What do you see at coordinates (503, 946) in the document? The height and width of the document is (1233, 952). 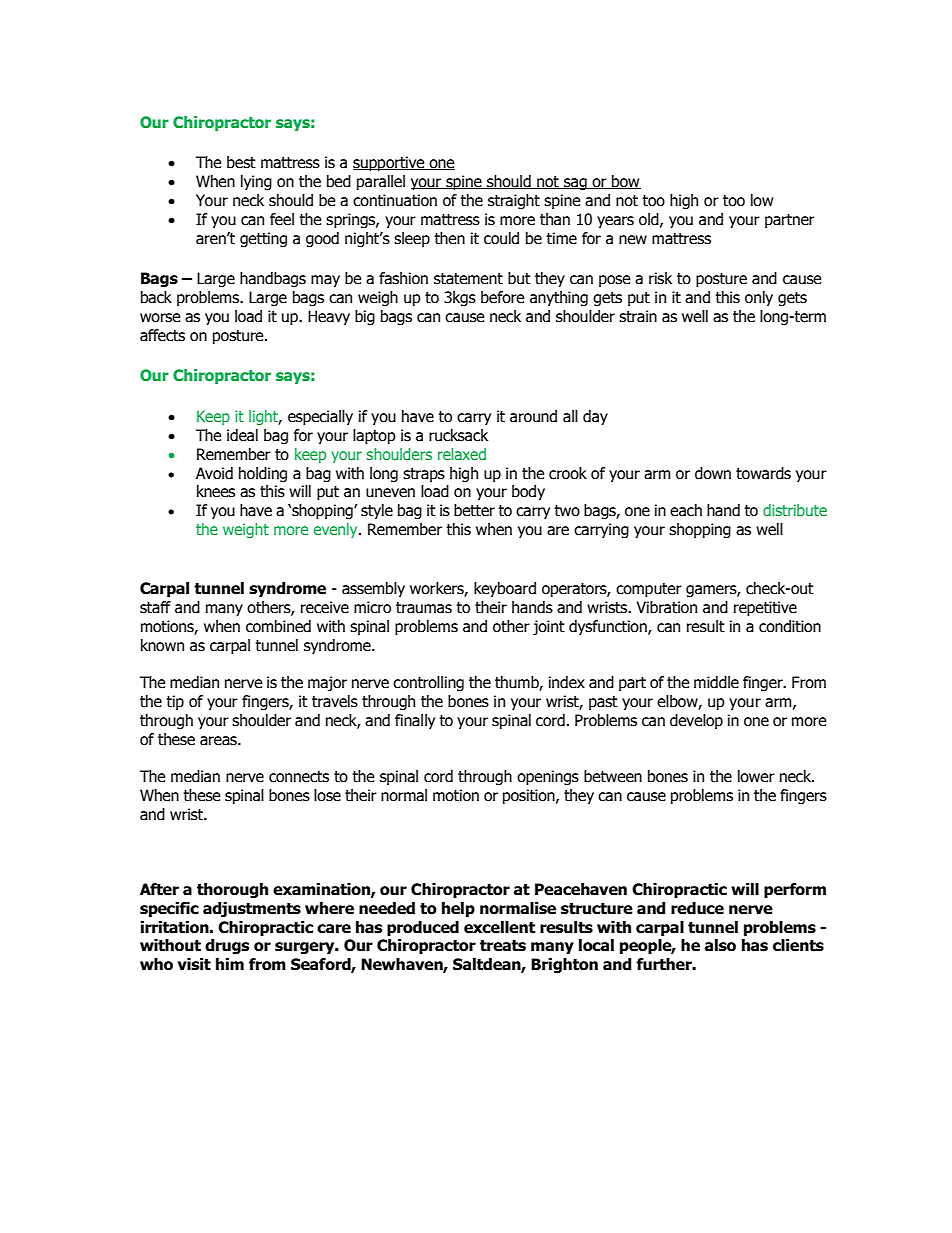 I see `treats` at bounding box center [503, 946].
